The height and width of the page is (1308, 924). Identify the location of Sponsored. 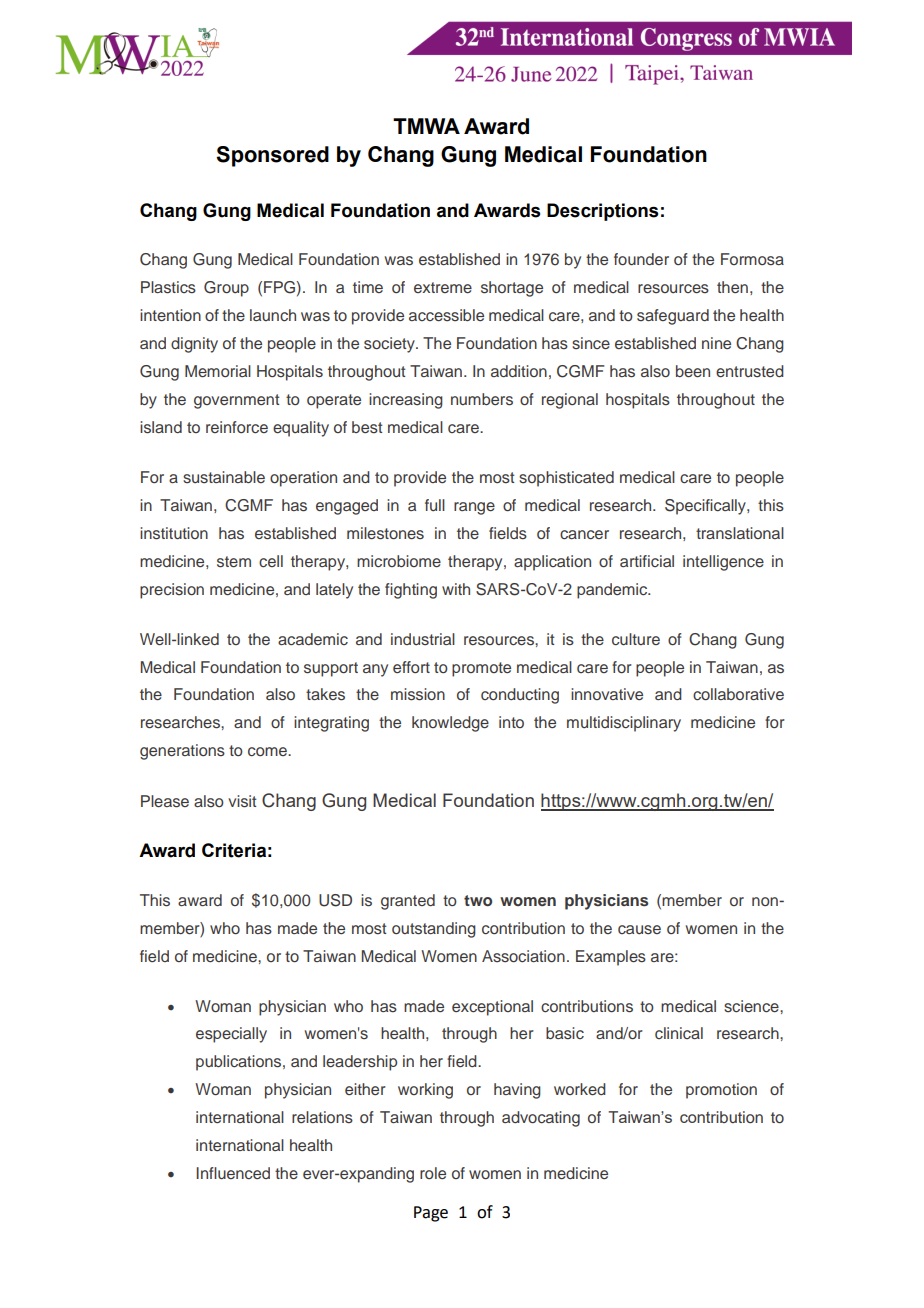
(272, 156).
